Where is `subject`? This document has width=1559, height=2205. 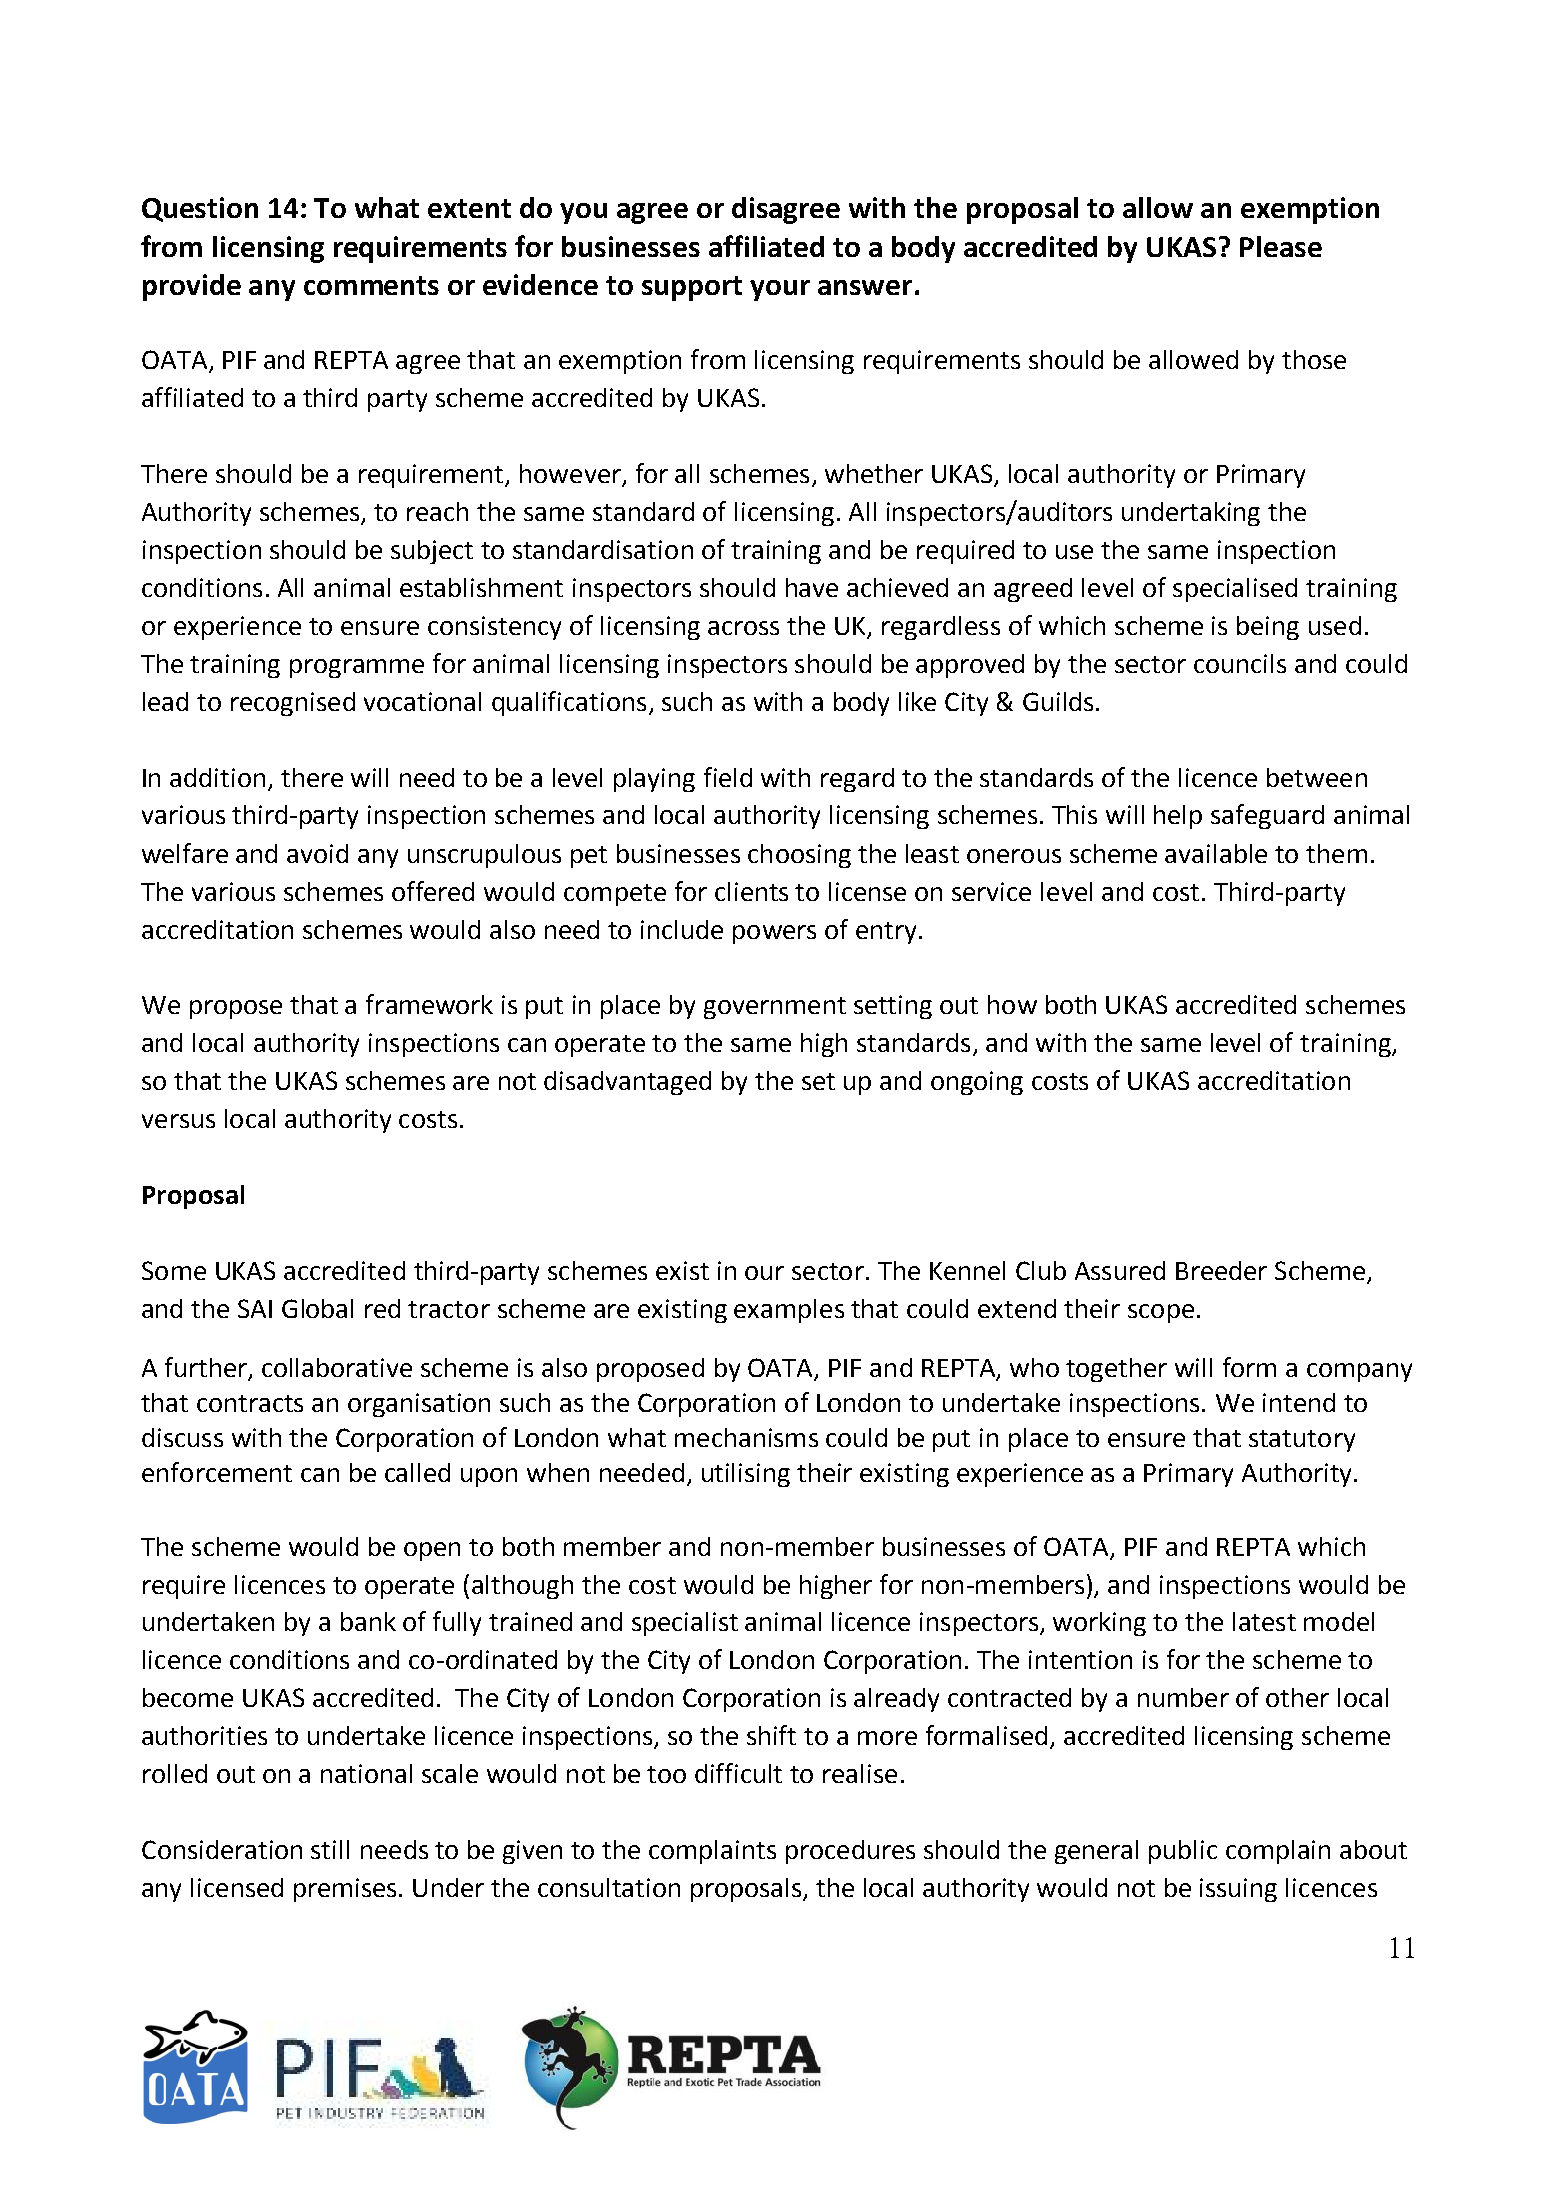
subject is located at coordinates (432, 552).
